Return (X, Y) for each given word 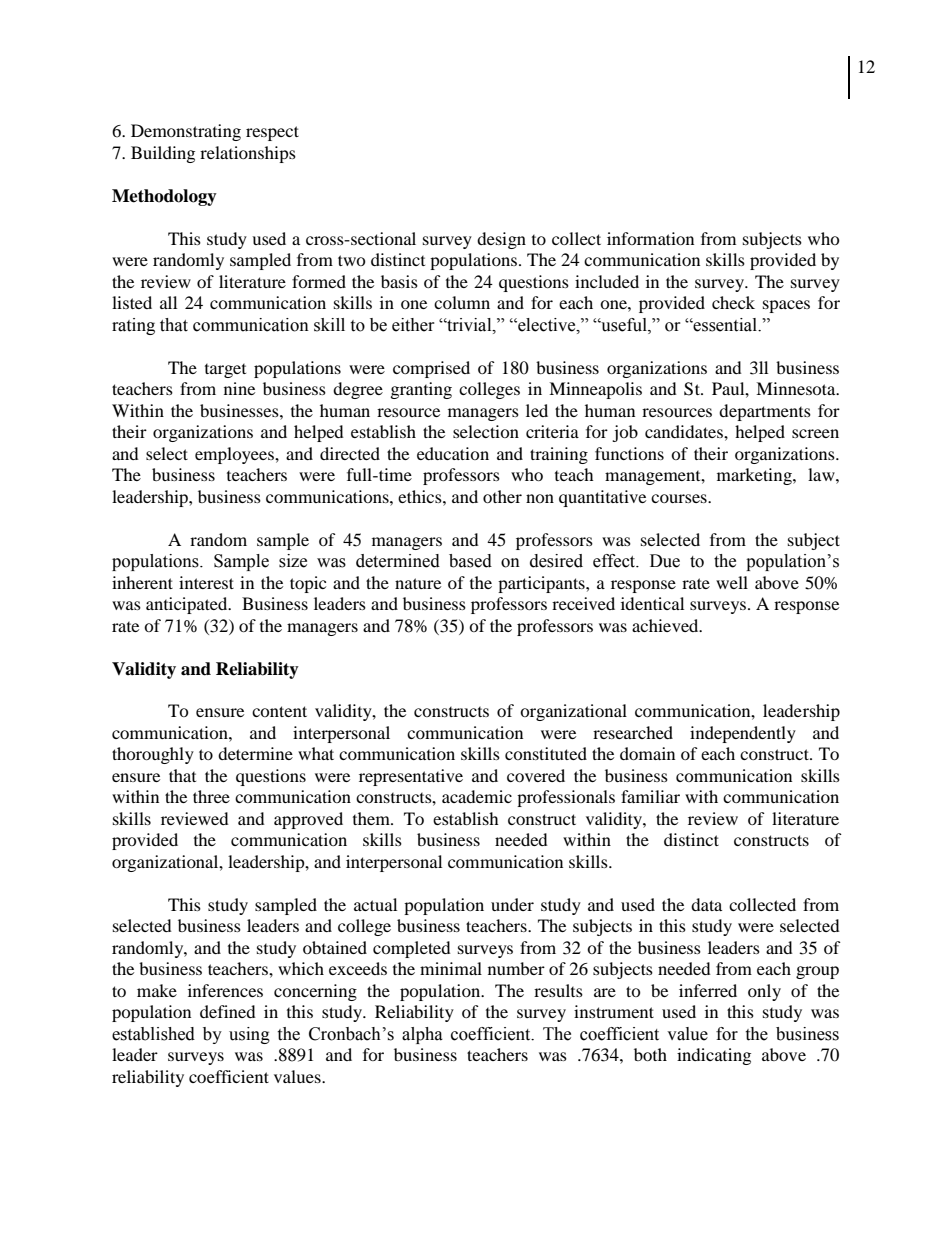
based (470, 561)
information (650, 238)
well (732, 582)
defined (228, 1011)
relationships (248, 154)
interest (206, 582)
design (501, 240)
